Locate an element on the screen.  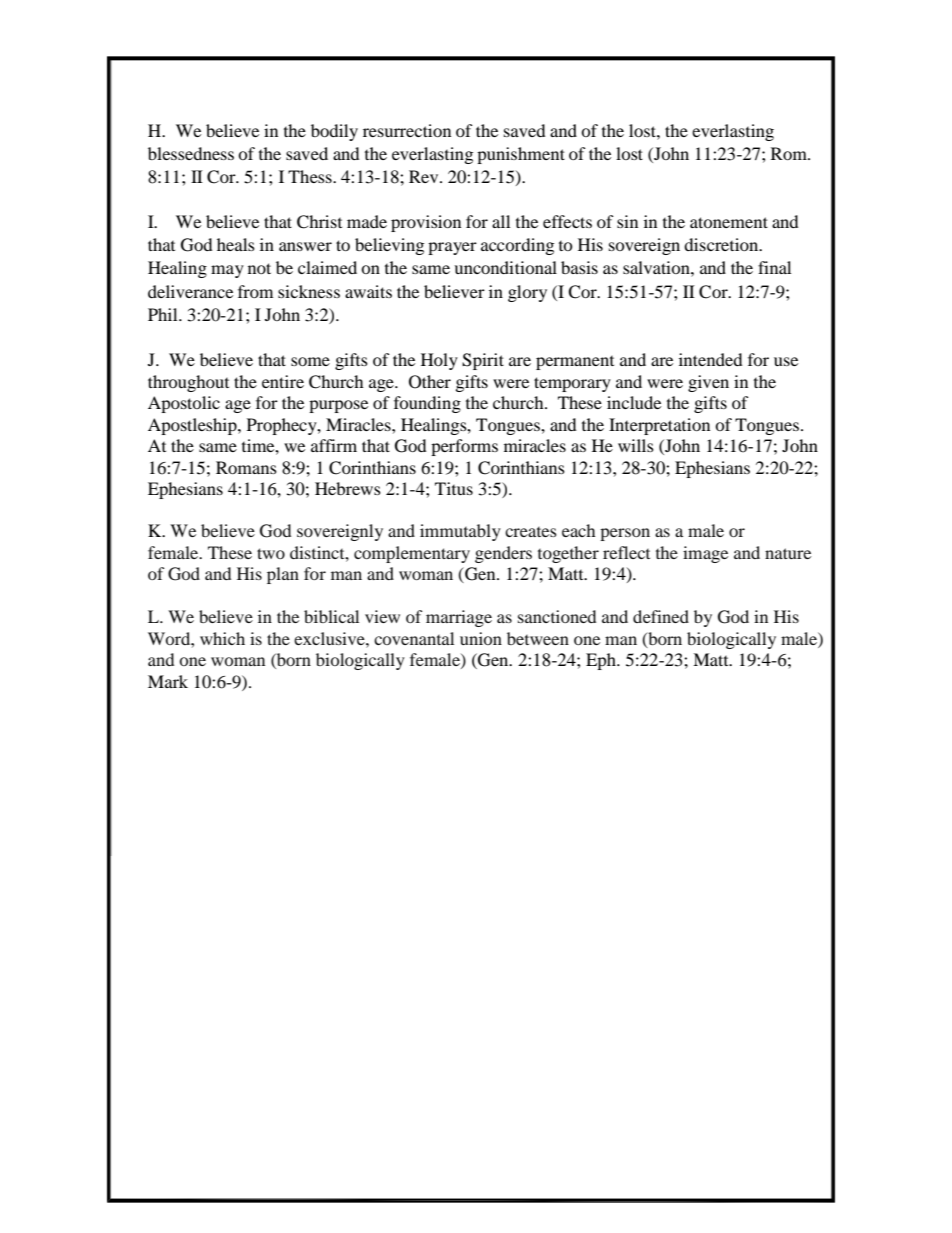
person is located at coordinates (625, 534).
